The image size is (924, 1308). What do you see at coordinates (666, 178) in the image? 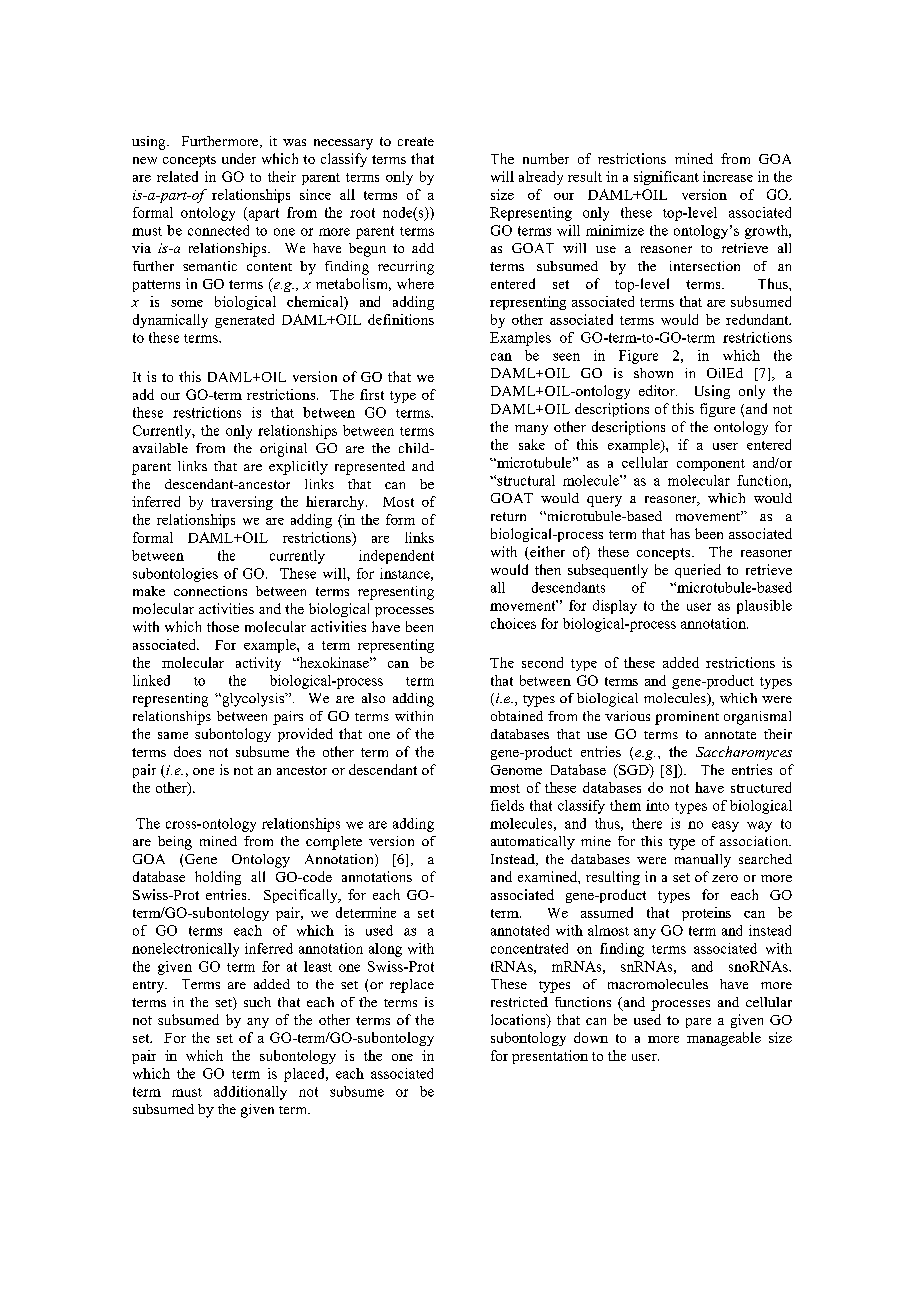
I see `significant` at bounding box center [666, 178].
